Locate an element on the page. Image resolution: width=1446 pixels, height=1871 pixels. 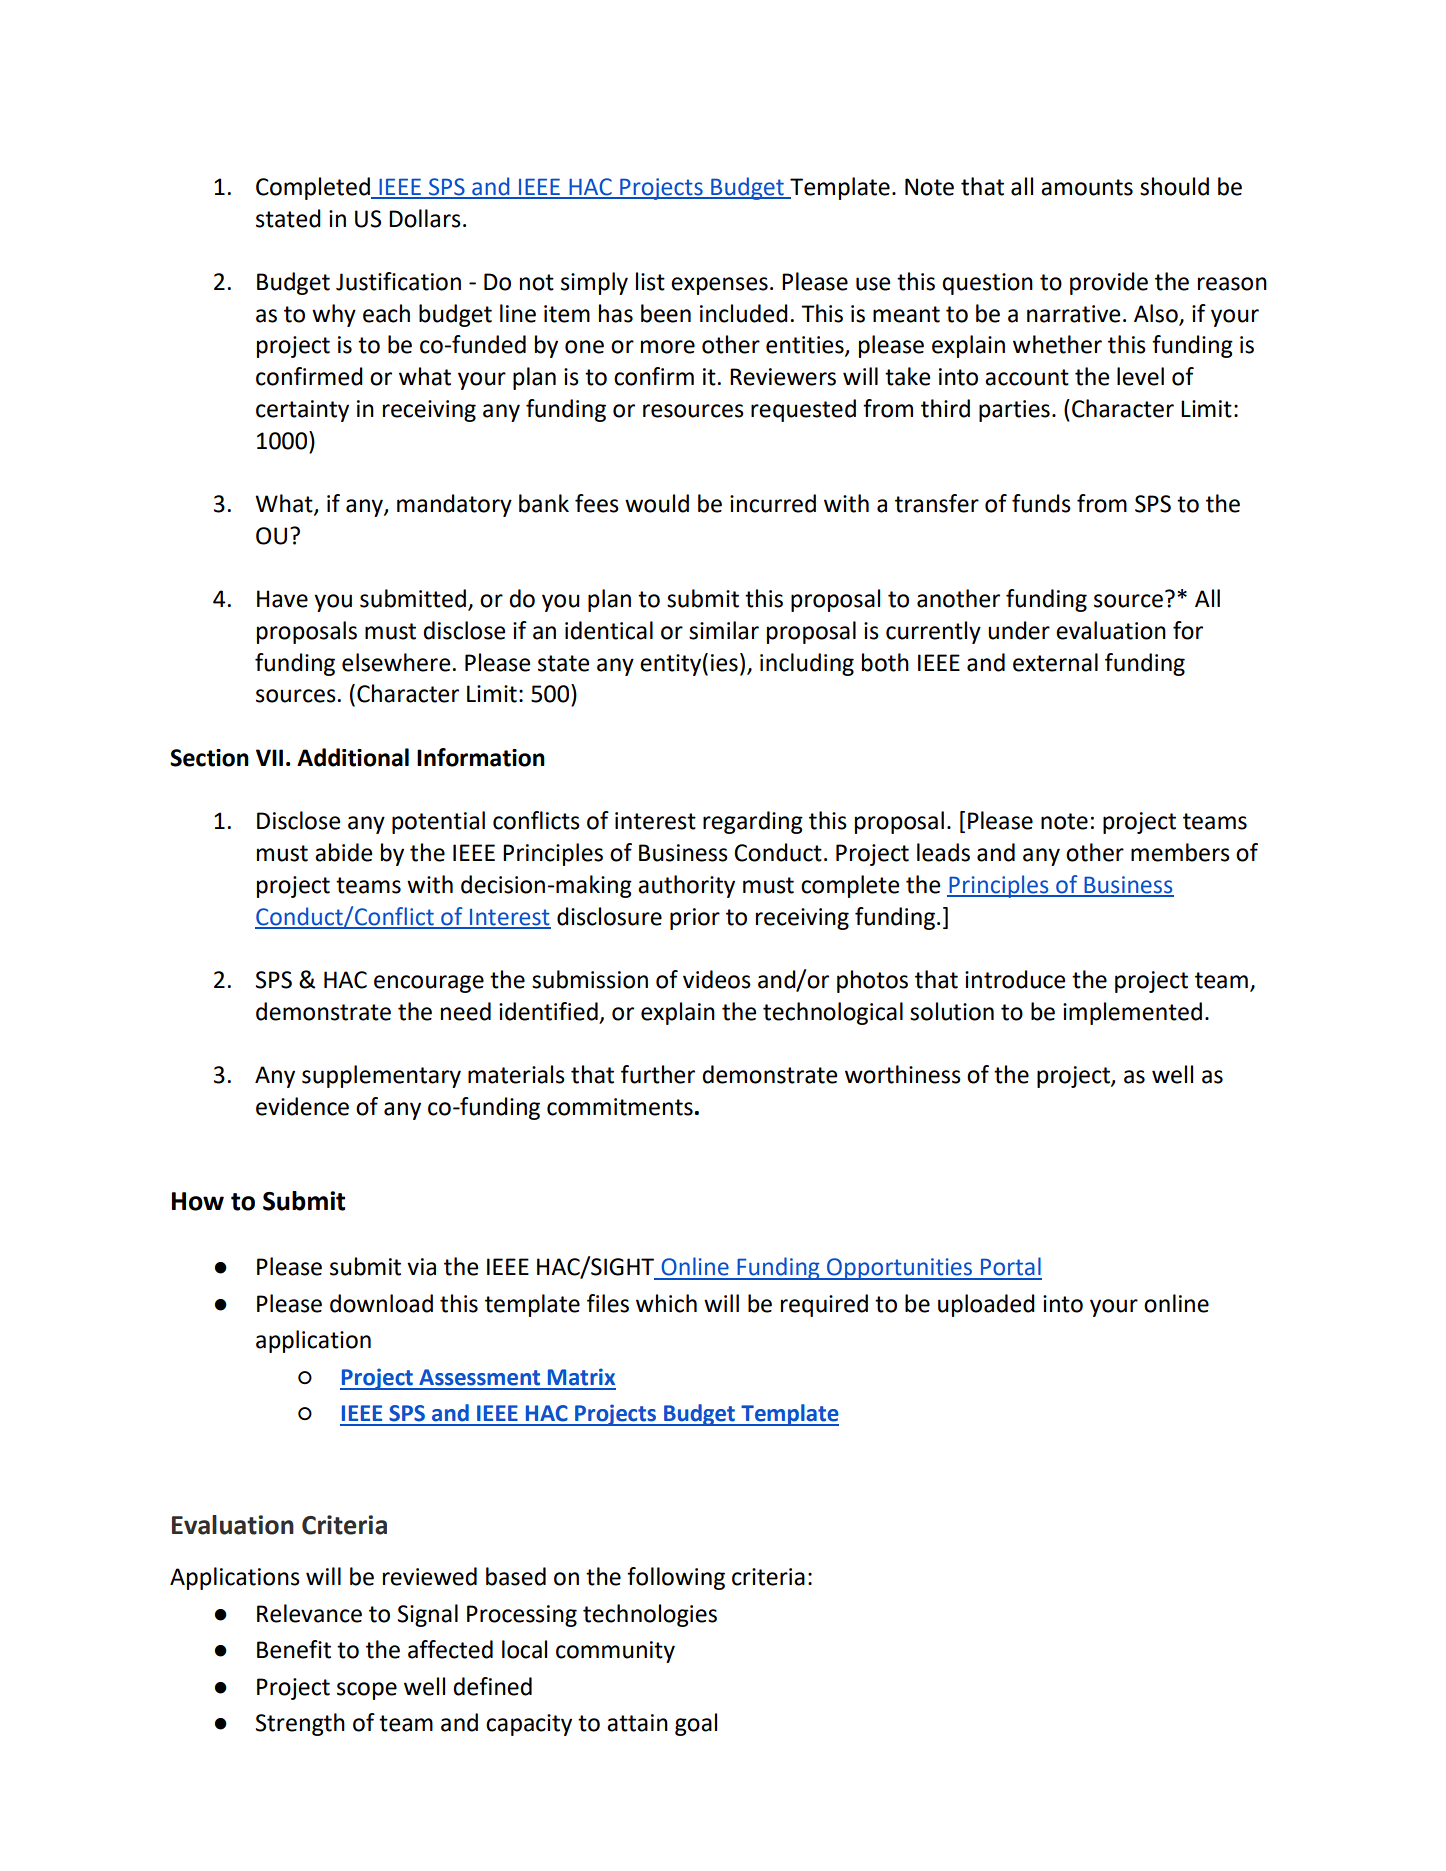
incurred is located at coordinates (773, 503).
